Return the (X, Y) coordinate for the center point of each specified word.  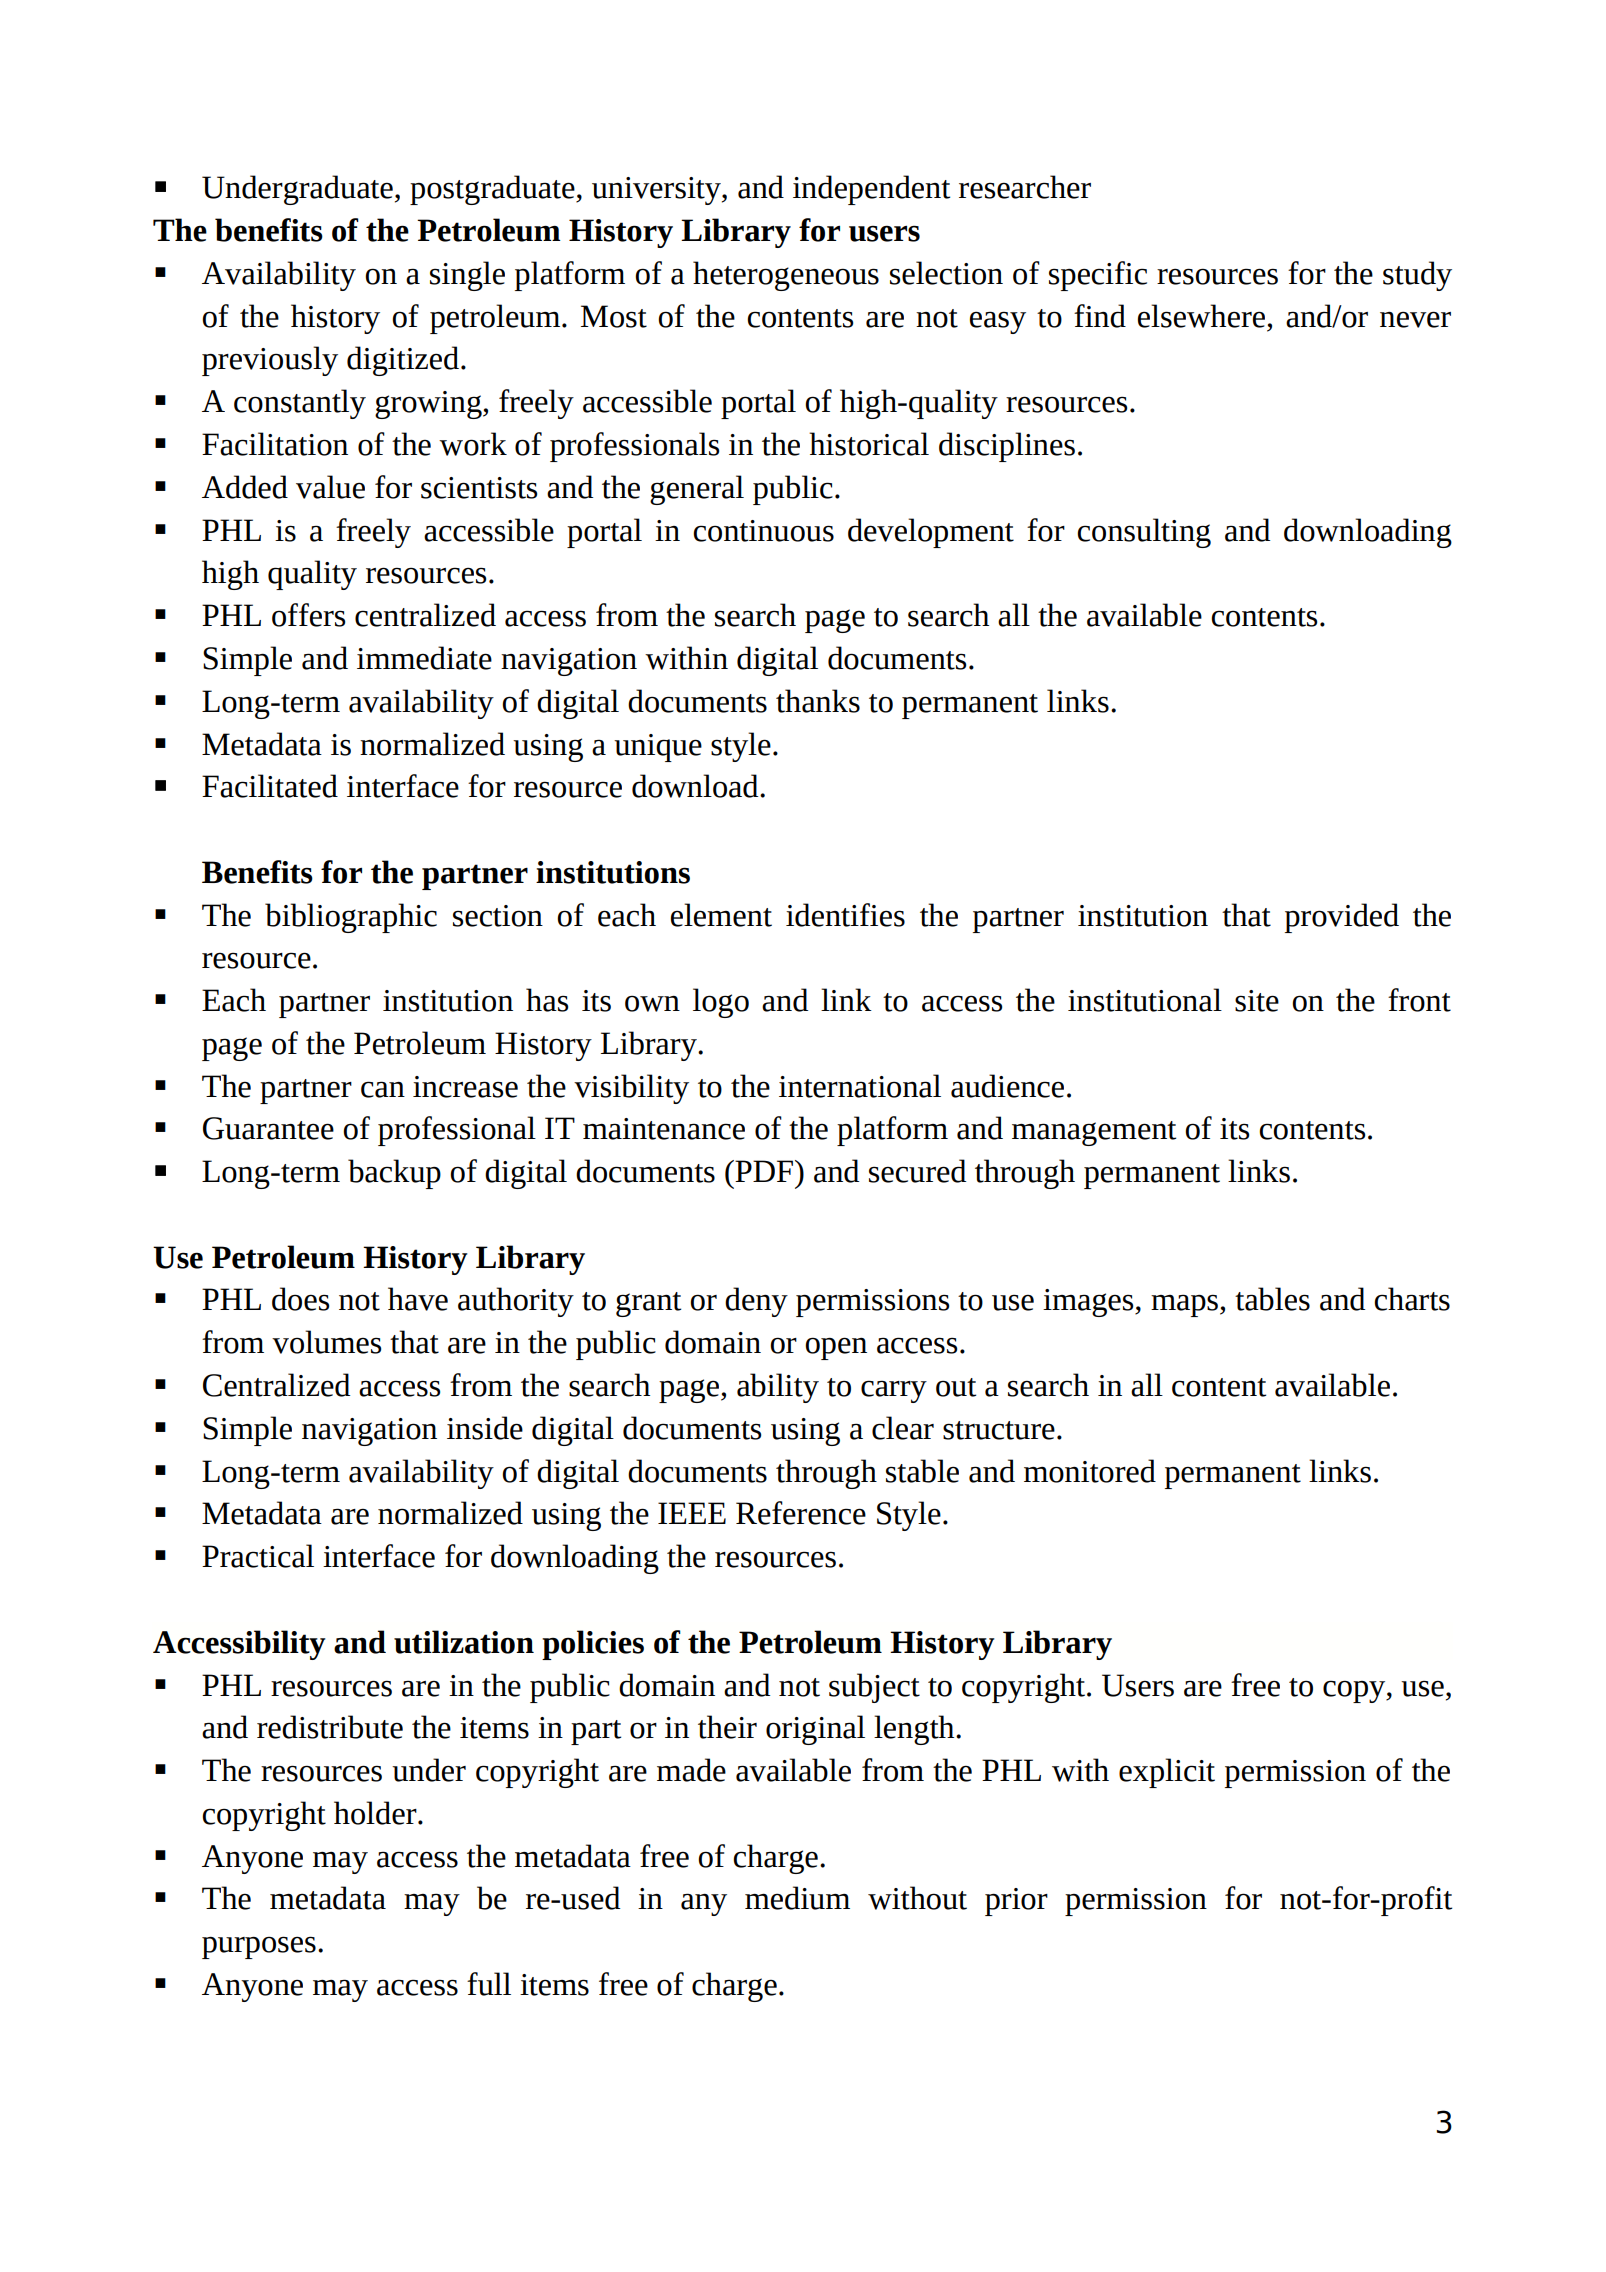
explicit (1167, 1773)
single (467, 276)
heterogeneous (786, 276)
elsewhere (1201, 316)
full (489, 1984)
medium (797, 1898)
